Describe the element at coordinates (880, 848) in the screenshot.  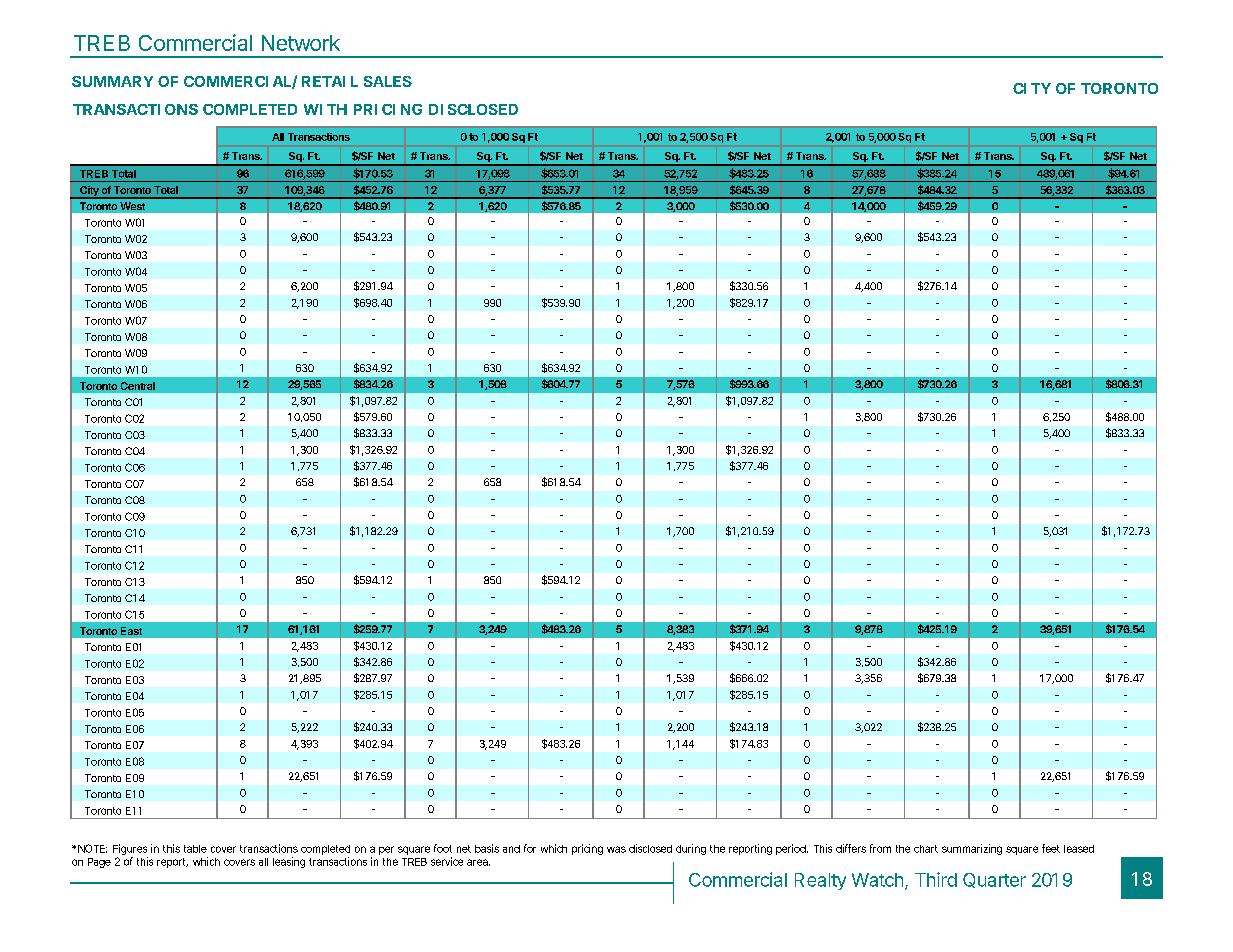
I see `from` at that location.
